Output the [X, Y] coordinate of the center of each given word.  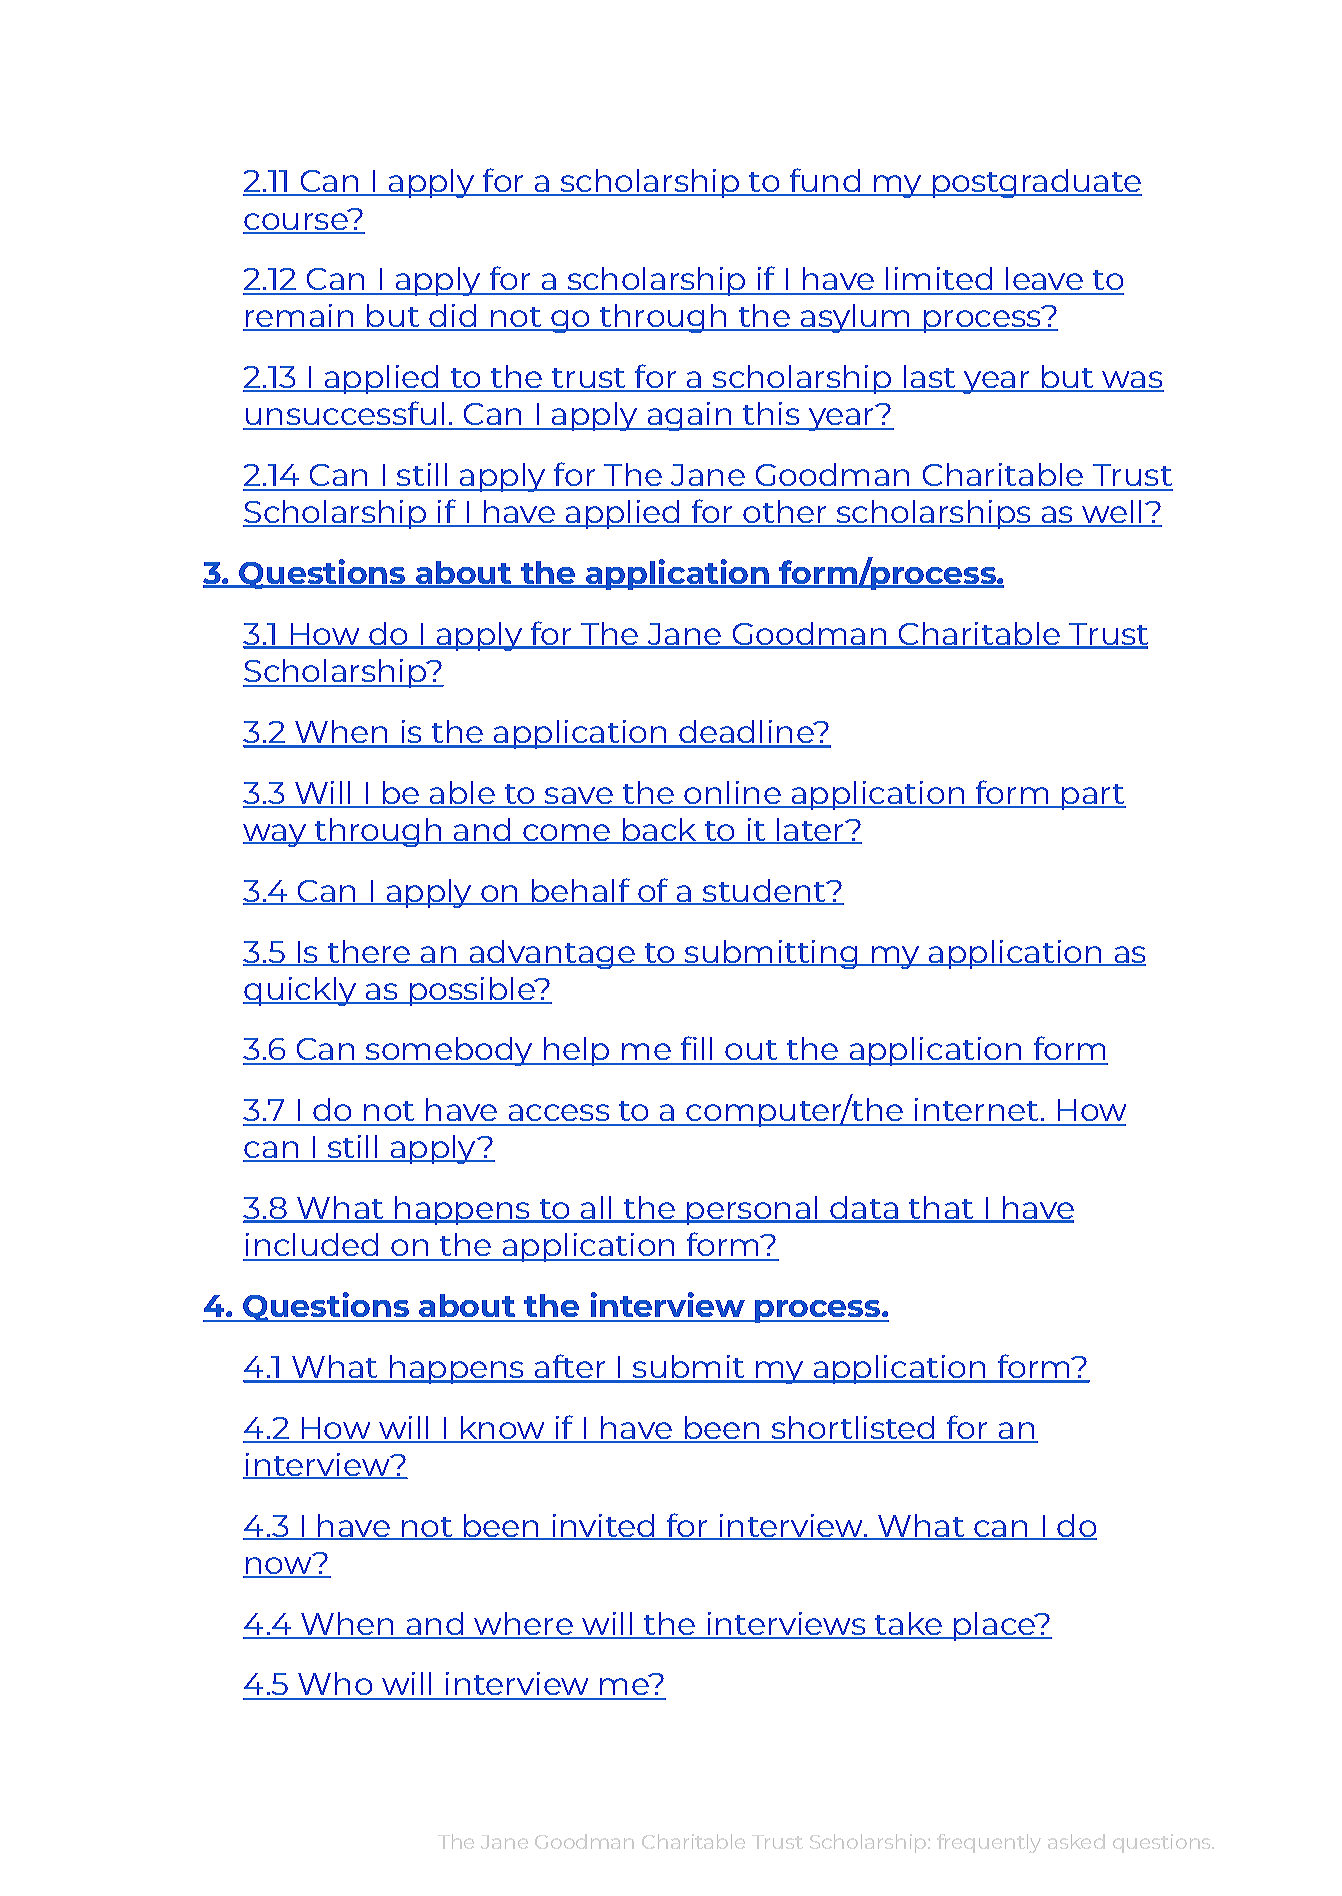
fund [824, 181]
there [368, 952]
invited [603, 1526]
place [994, 1626]
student [764, 891]
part [1093, 797]
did [453, 317]
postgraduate [1036, 183]
